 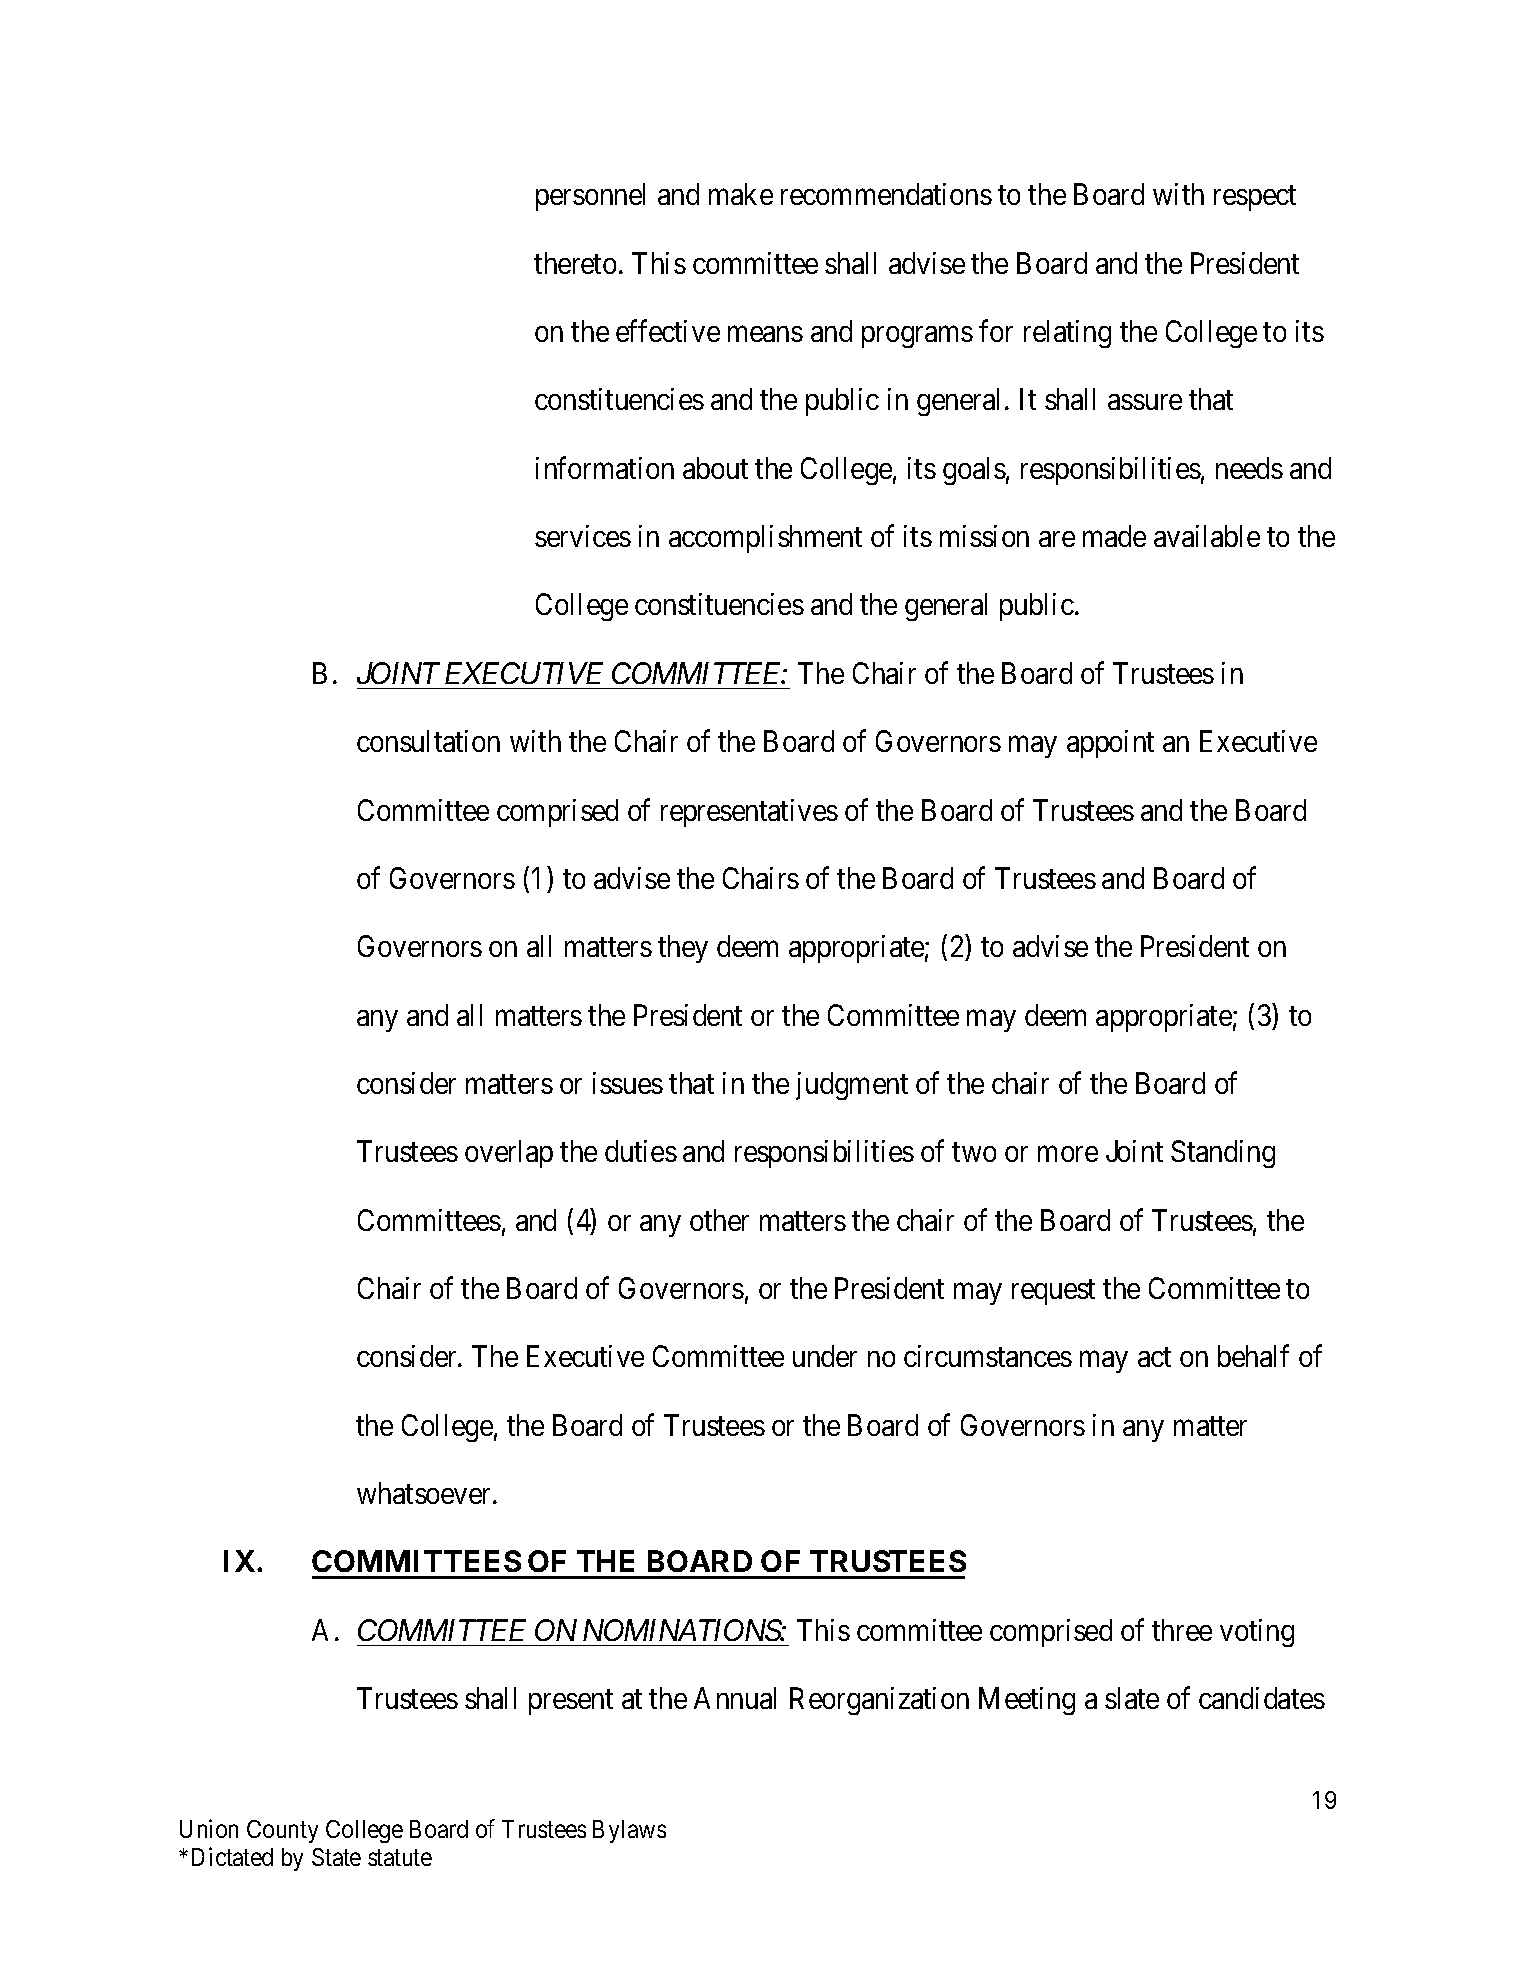 I want to click on overlap, so click(x=509, y=1154).
